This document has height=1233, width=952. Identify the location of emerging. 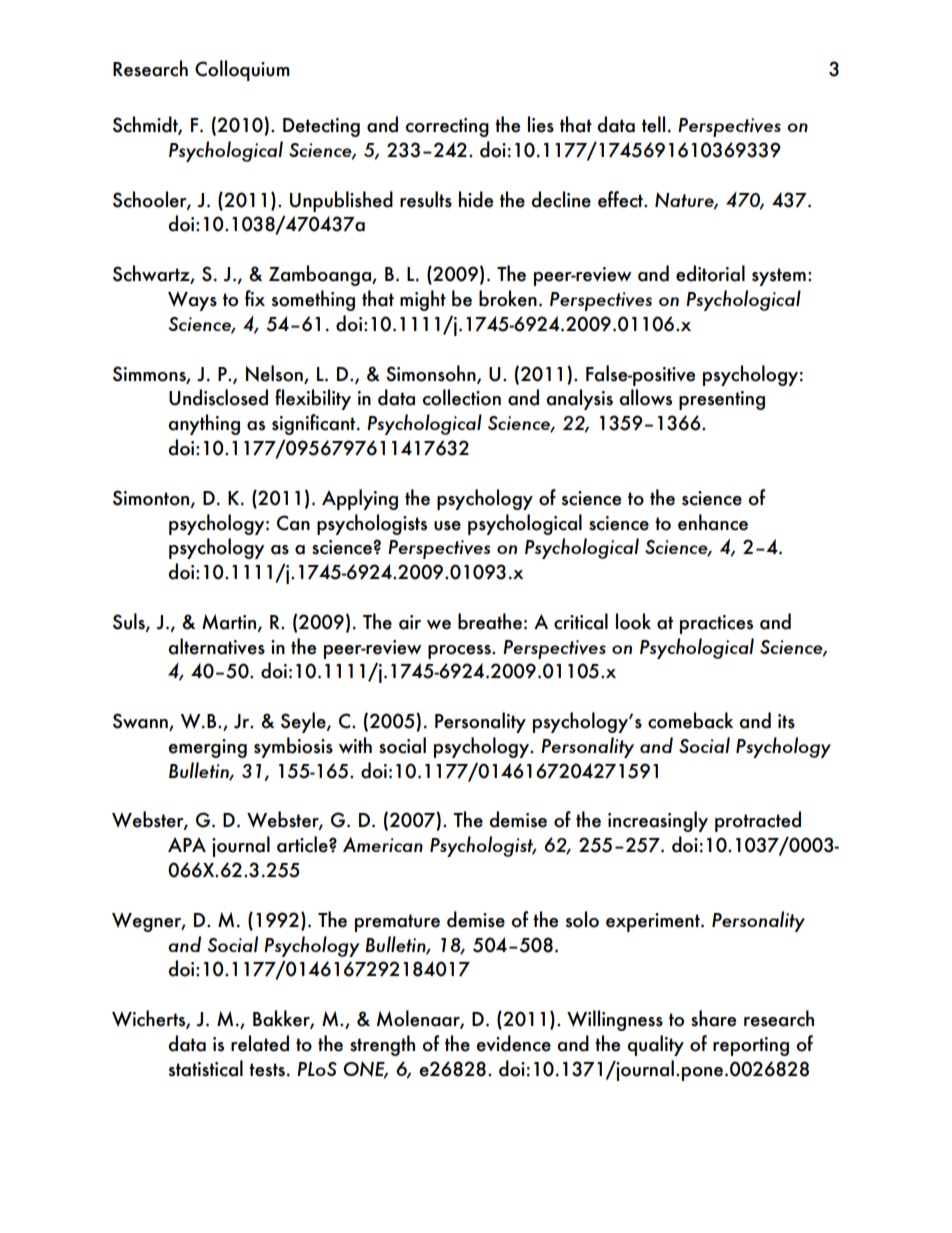
(207, 748).
